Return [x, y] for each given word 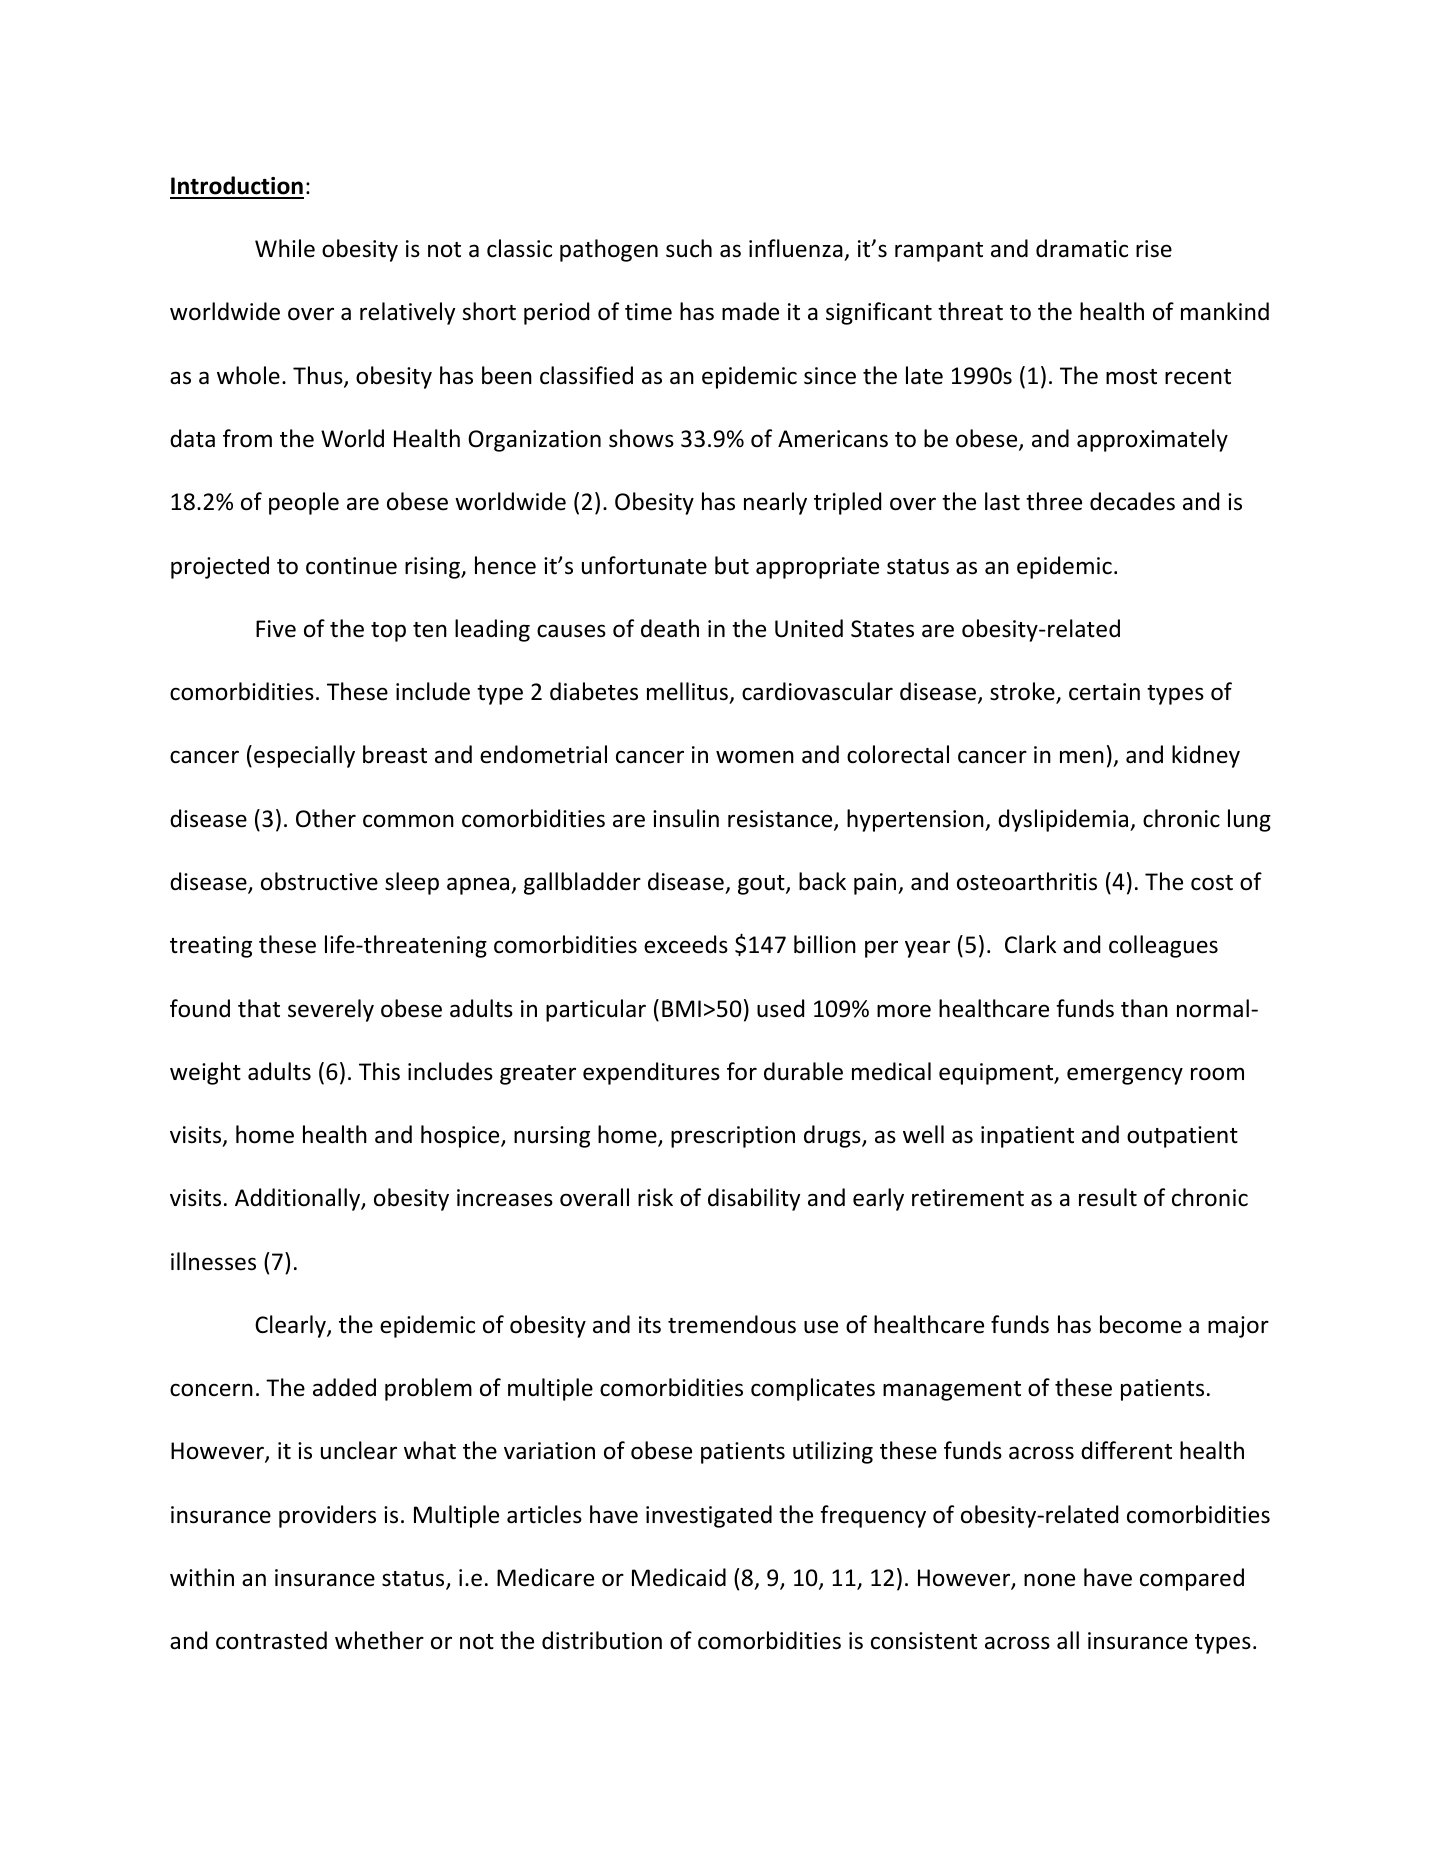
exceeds [686, 944]
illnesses [213, 1261]
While [285, 248]
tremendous [732, 1324]
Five [276, 629]
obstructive [319, 881]
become [1141, 1324]
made [750, 311]
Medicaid [679, 1577]
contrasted [271, 1640]
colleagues [1163, 946]
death [670, 628]
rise [1154, 249]
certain [1104, 692]
